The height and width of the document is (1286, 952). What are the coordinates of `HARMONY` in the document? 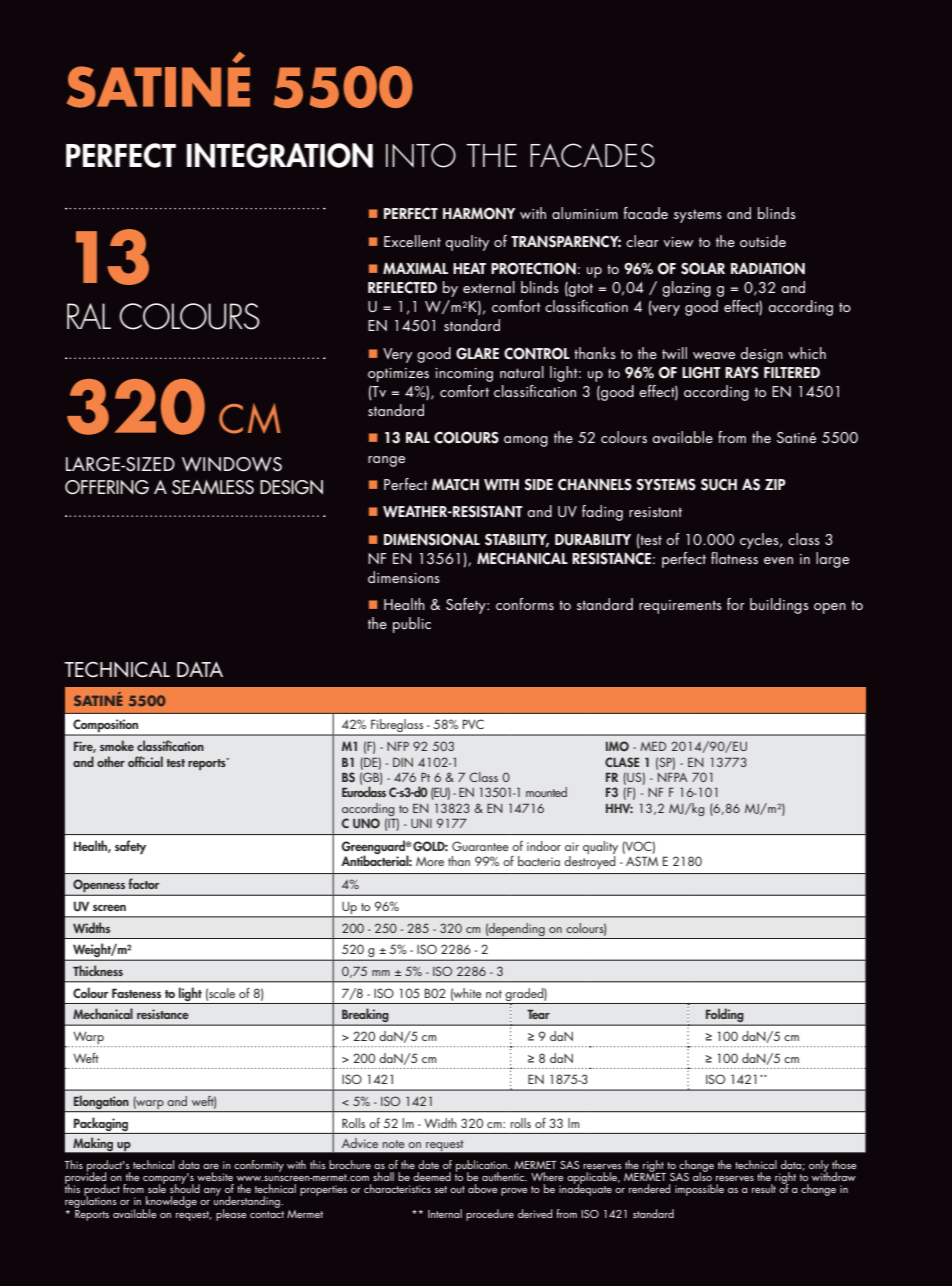 It's located at (479, 213).
